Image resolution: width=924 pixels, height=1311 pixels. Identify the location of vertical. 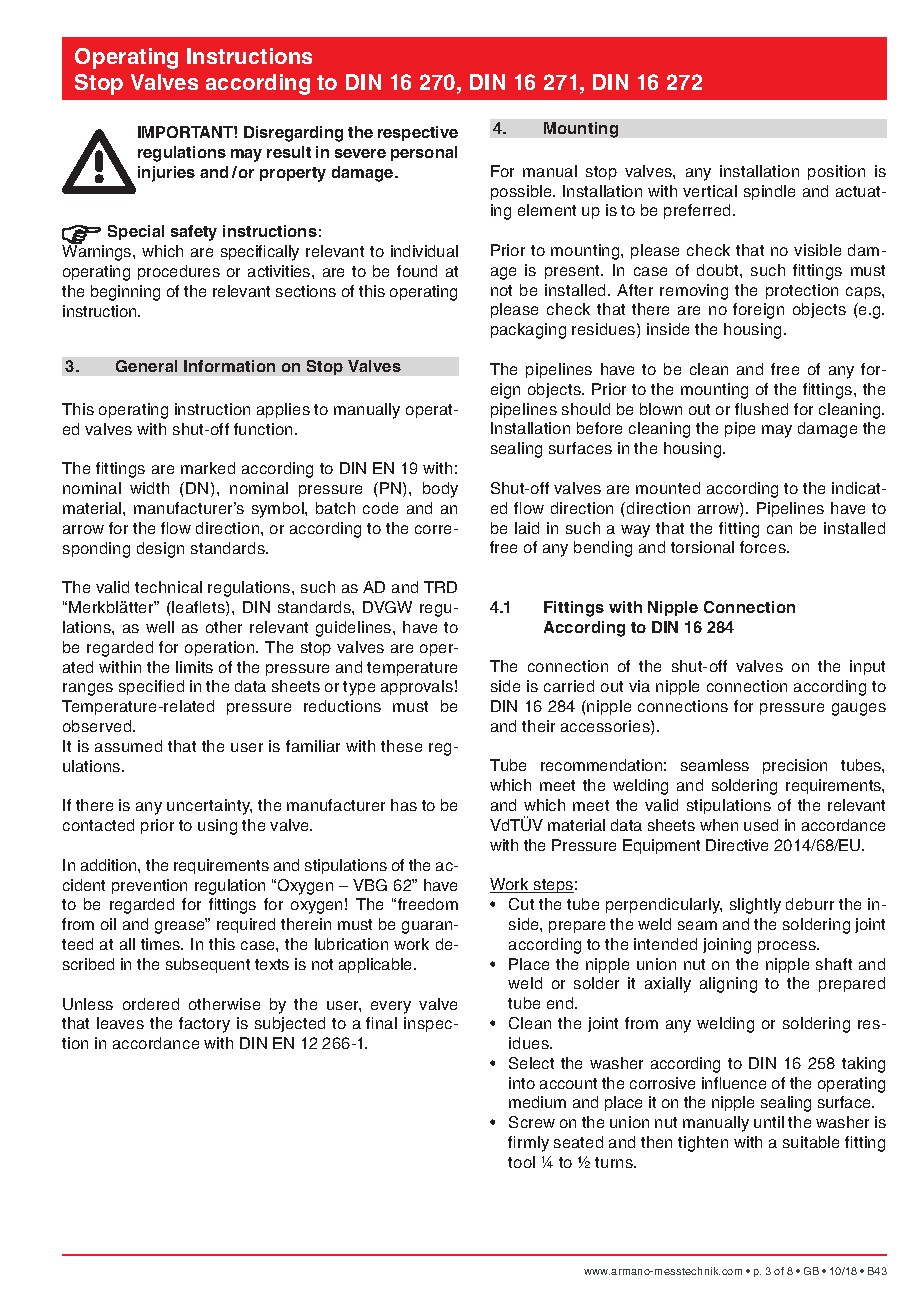
(710, 191).
